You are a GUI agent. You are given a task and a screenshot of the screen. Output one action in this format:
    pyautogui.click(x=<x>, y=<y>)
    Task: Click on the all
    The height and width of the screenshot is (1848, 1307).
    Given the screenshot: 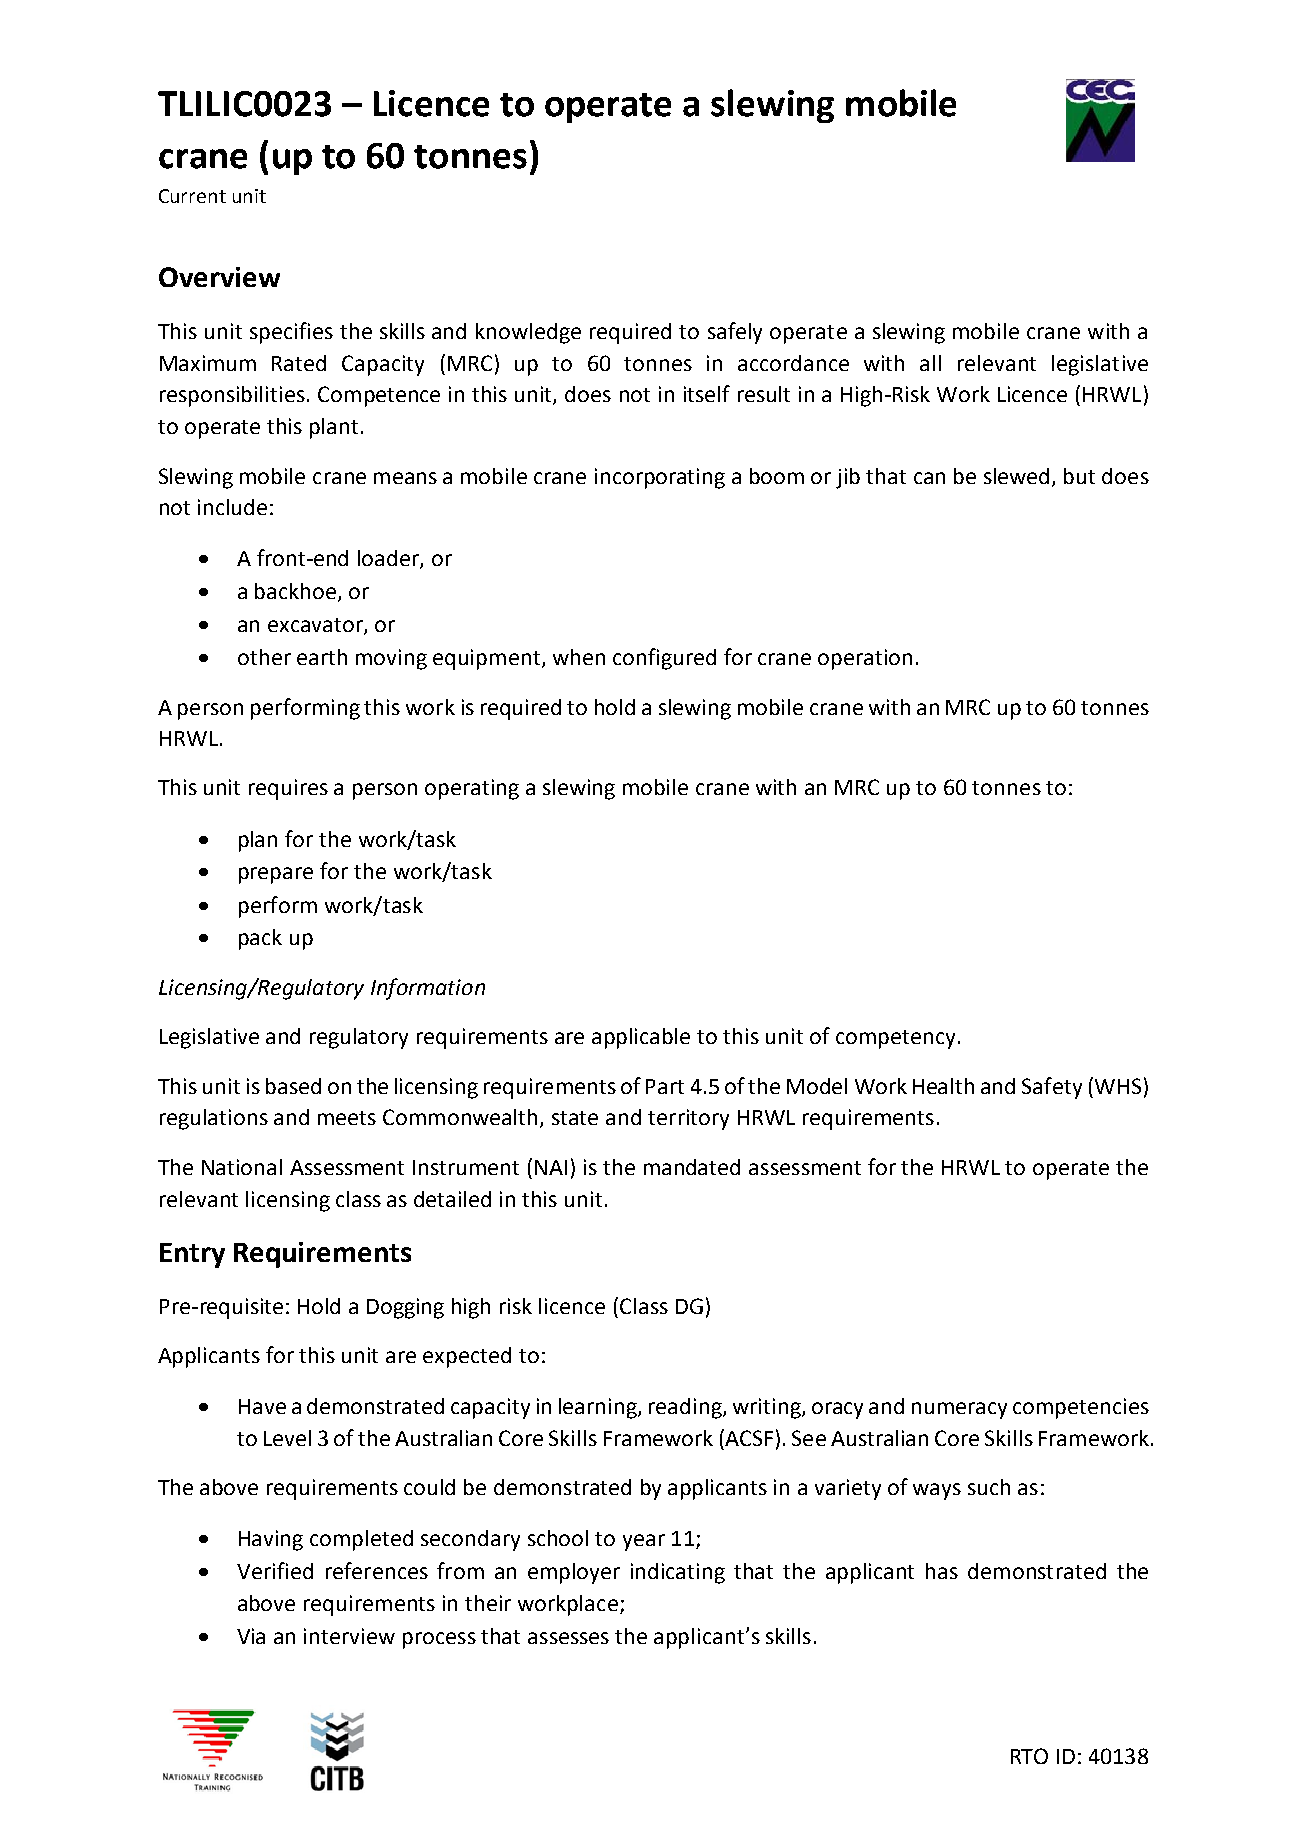 What is the action you would take?
    pyautogui.click(x=930, y=363)
